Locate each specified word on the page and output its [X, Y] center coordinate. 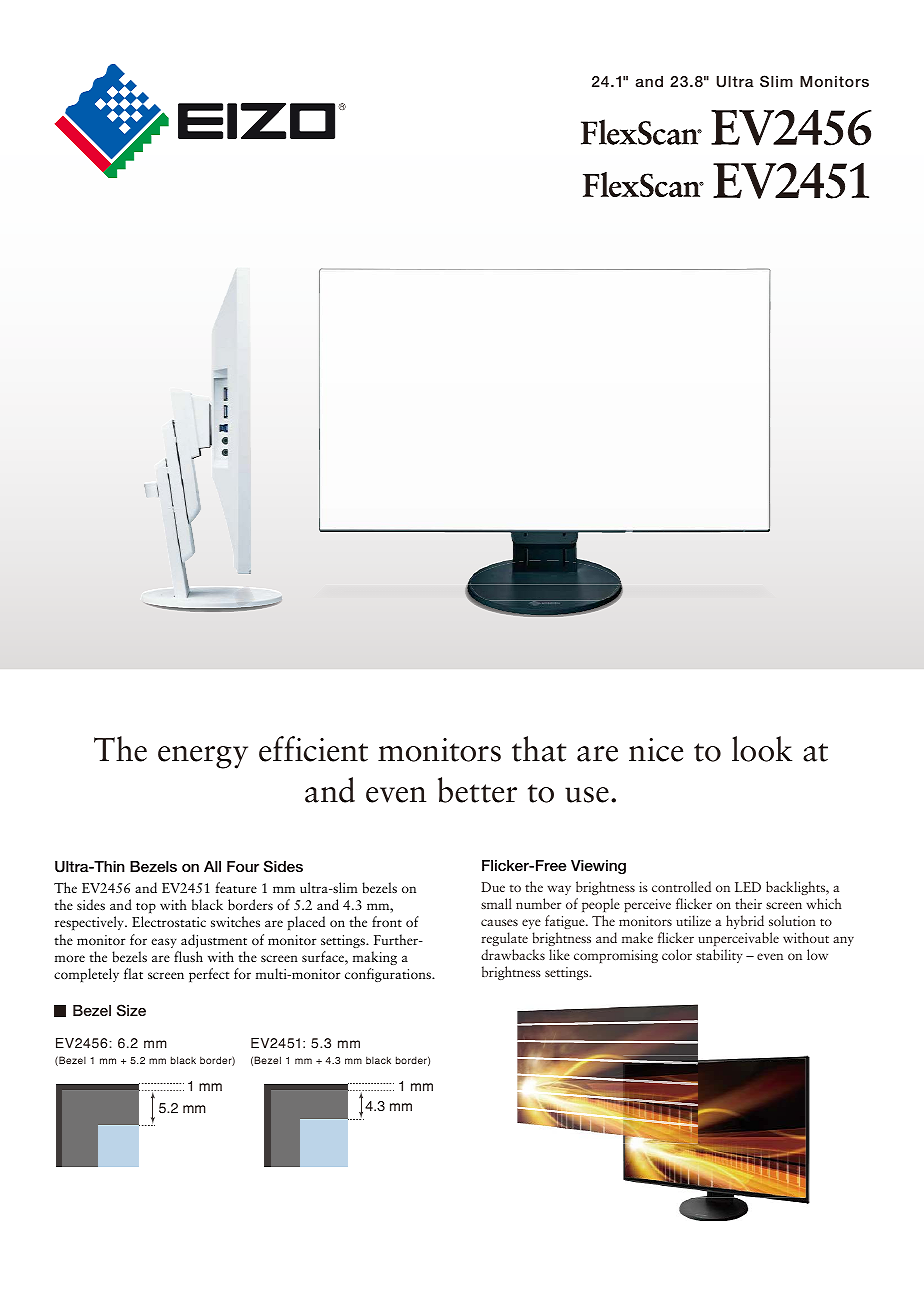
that [539, 749]
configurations [389, 975]
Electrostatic [169, 921]
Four [243, 866]
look [762, 749]
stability [719, 956]
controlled [681, 886]
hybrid [745, 922]
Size [131, 1010]
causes [499, 922]
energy [203, 757]
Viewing [598, 867]
